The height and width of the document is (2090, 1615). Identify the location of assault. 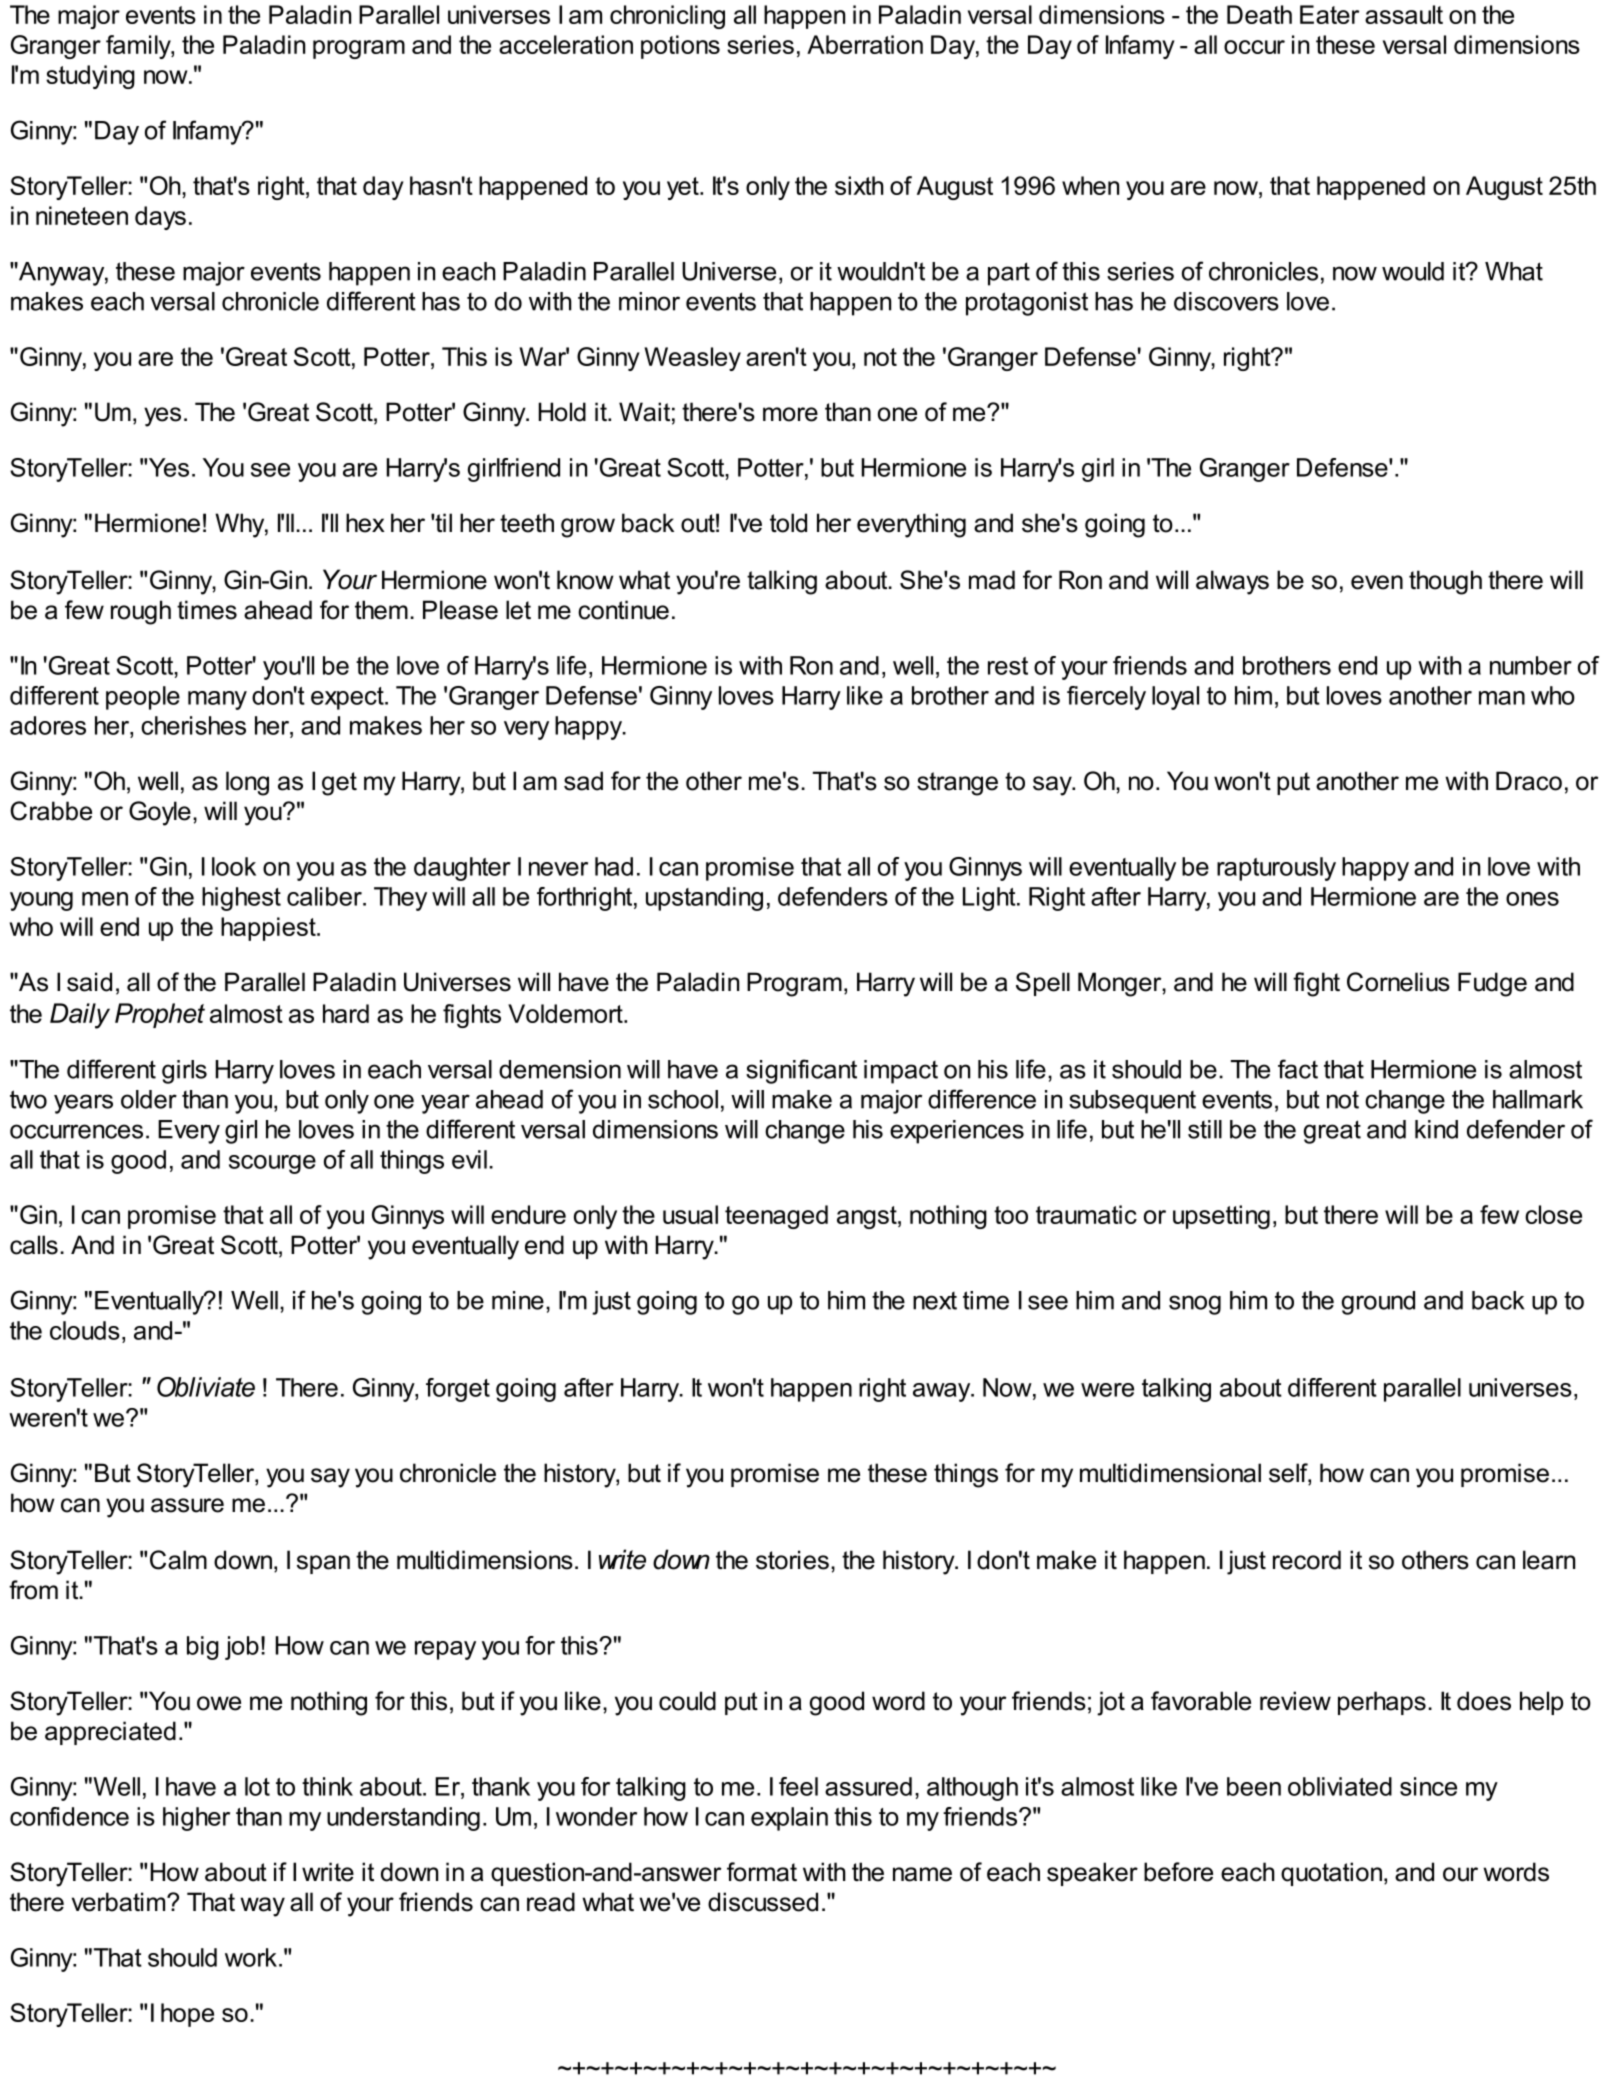
(1404, 14).
